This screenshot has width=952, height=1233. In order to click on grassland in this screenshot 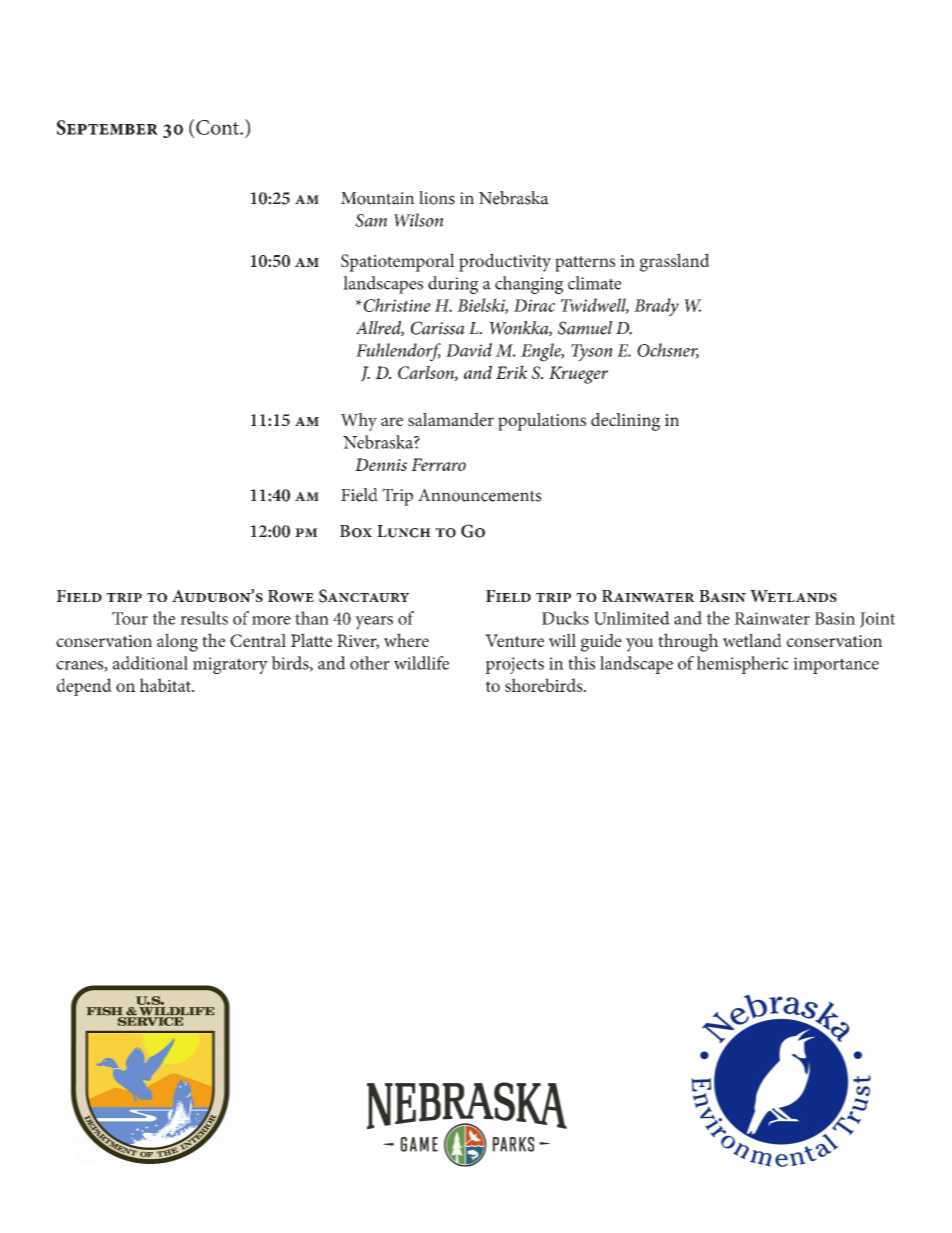, I will do `click(675, 262)`.
